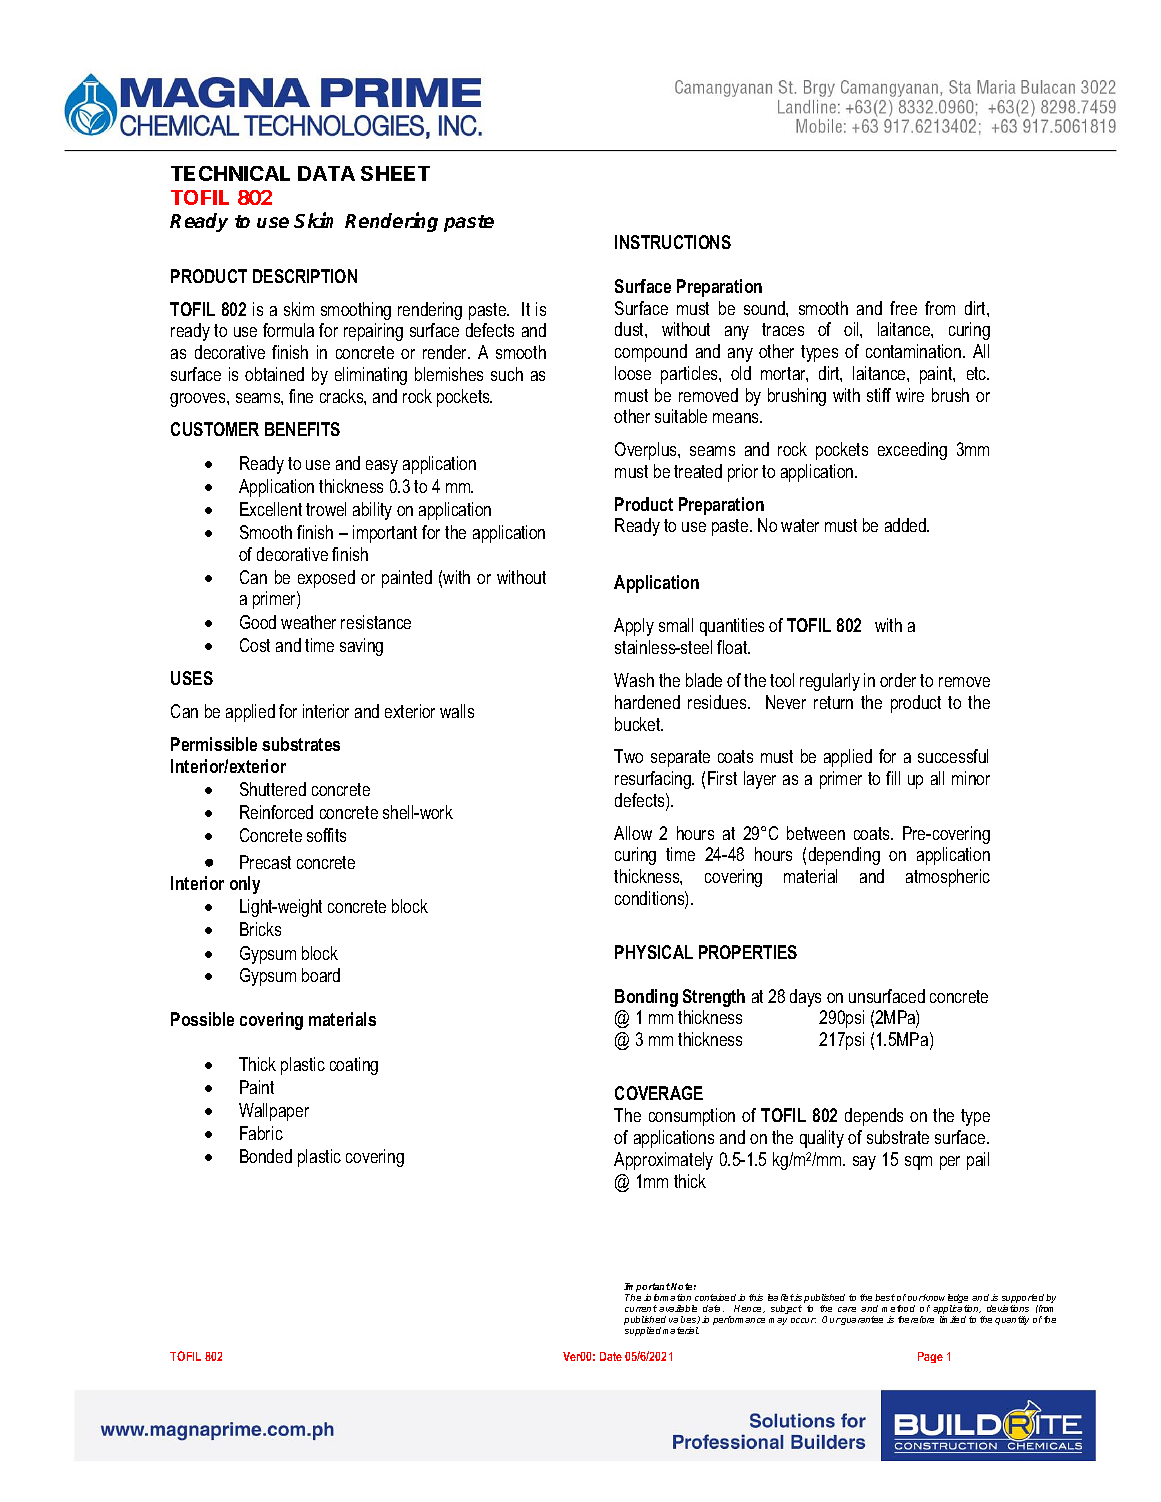  Describe the element at coordinates (273, 789) in the image. I see `Shuttered` at that location.
